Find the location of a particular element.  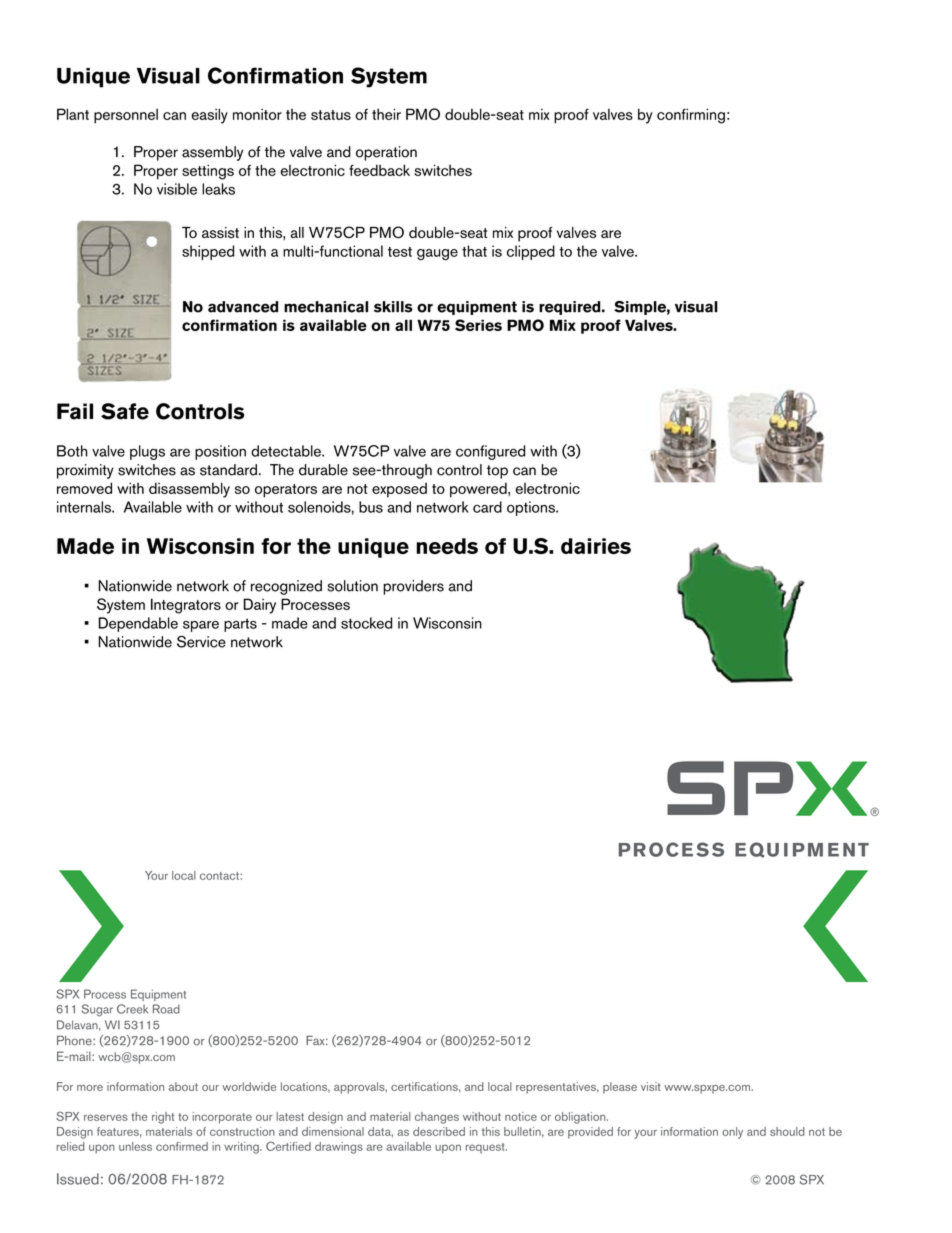

plugs is located at coordinates (147, 452).
